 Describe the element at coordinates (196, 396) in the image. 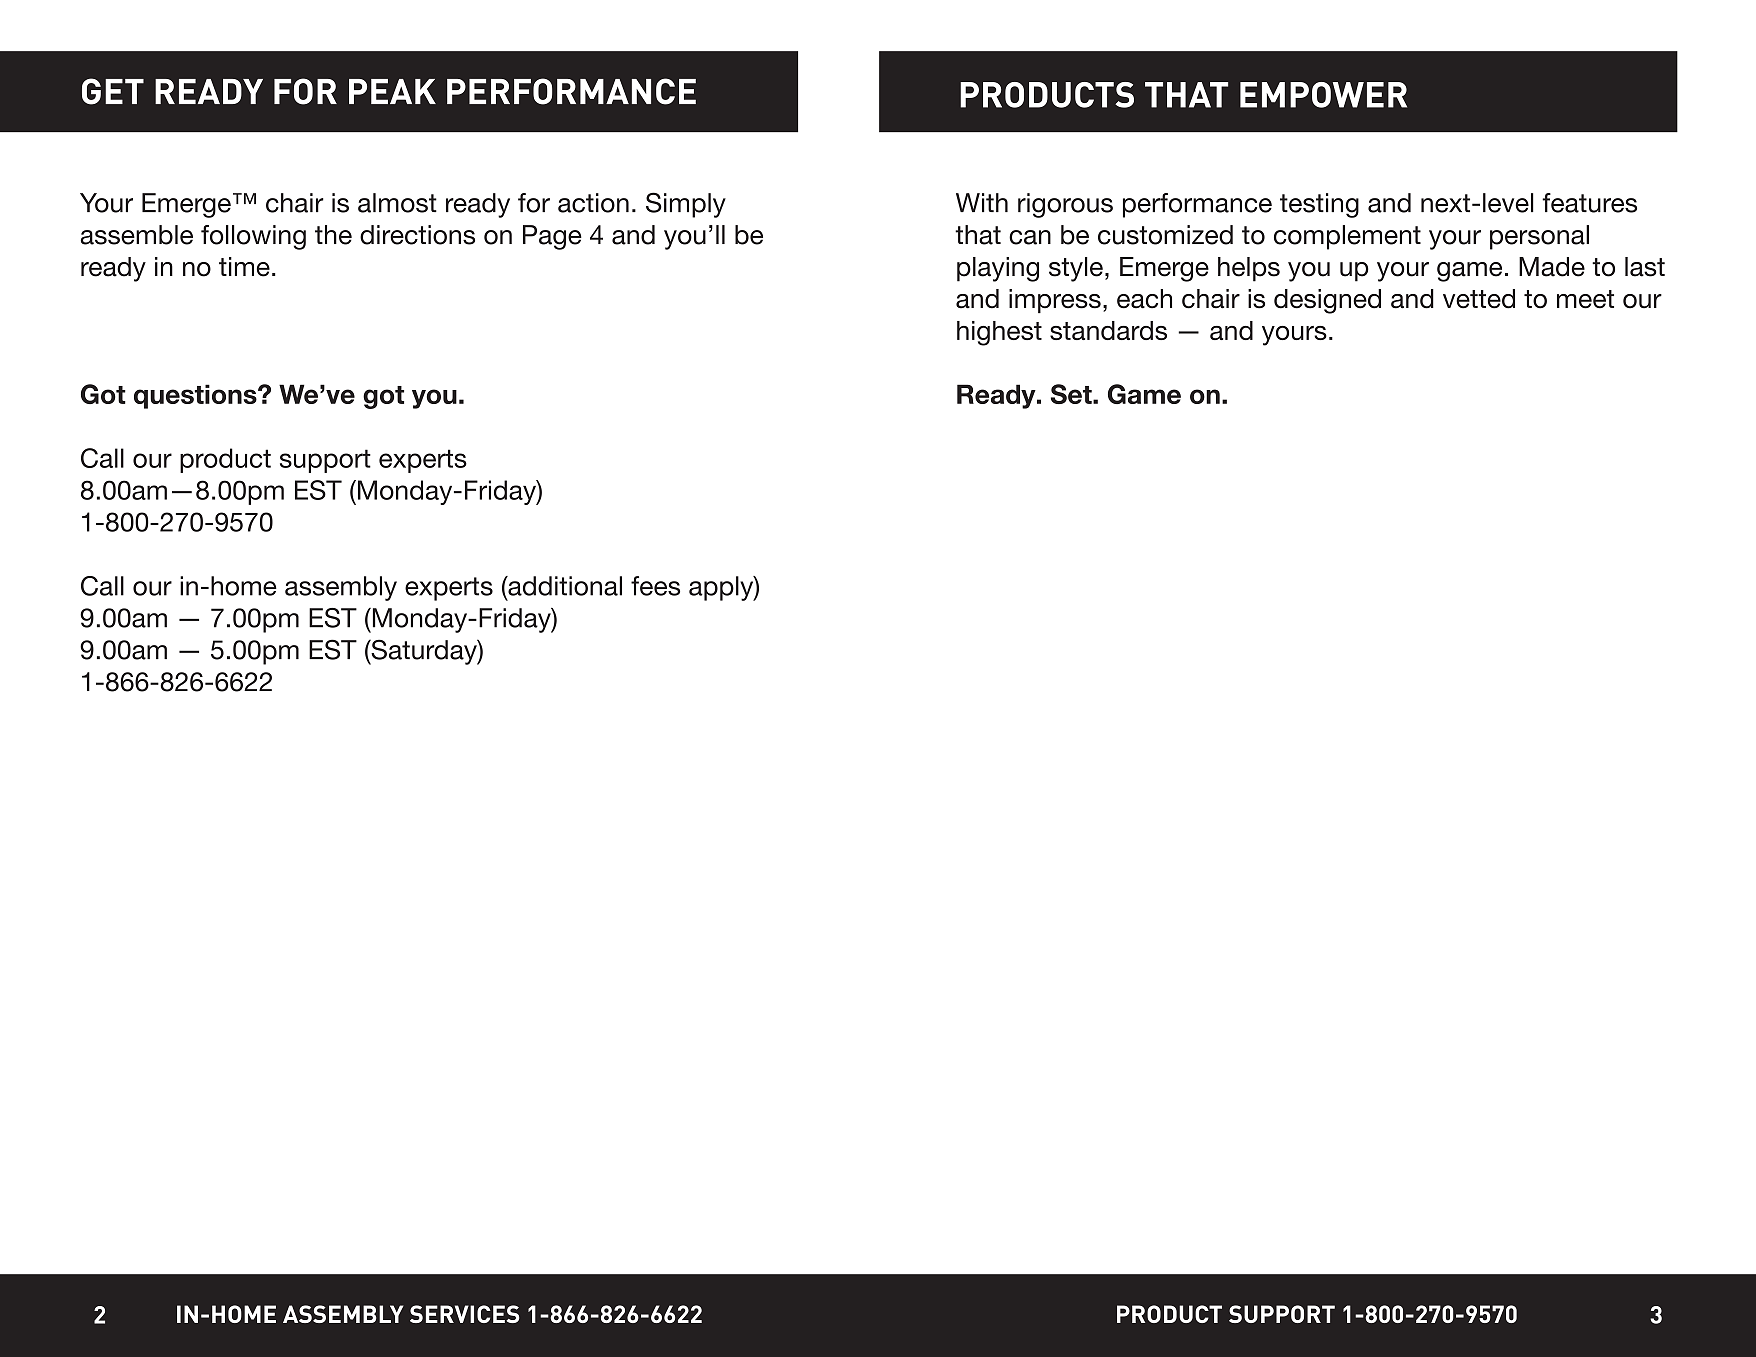

I see `questions` at that location.
